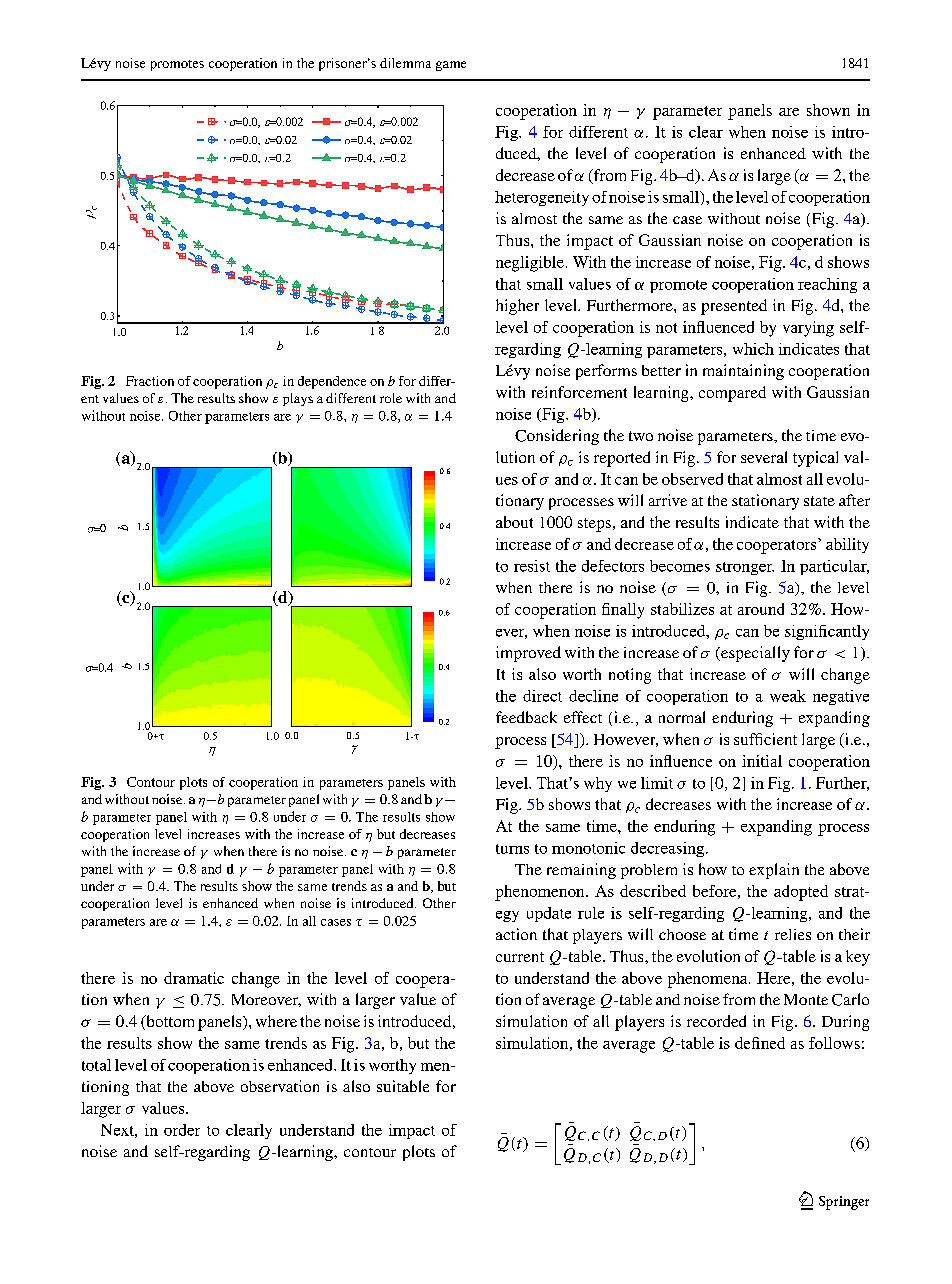 Image resolution: width=952 pixels, height=1284 pixels. Describe the element at coordinates (801, 893) in the image. I see `adopted` at that location.
